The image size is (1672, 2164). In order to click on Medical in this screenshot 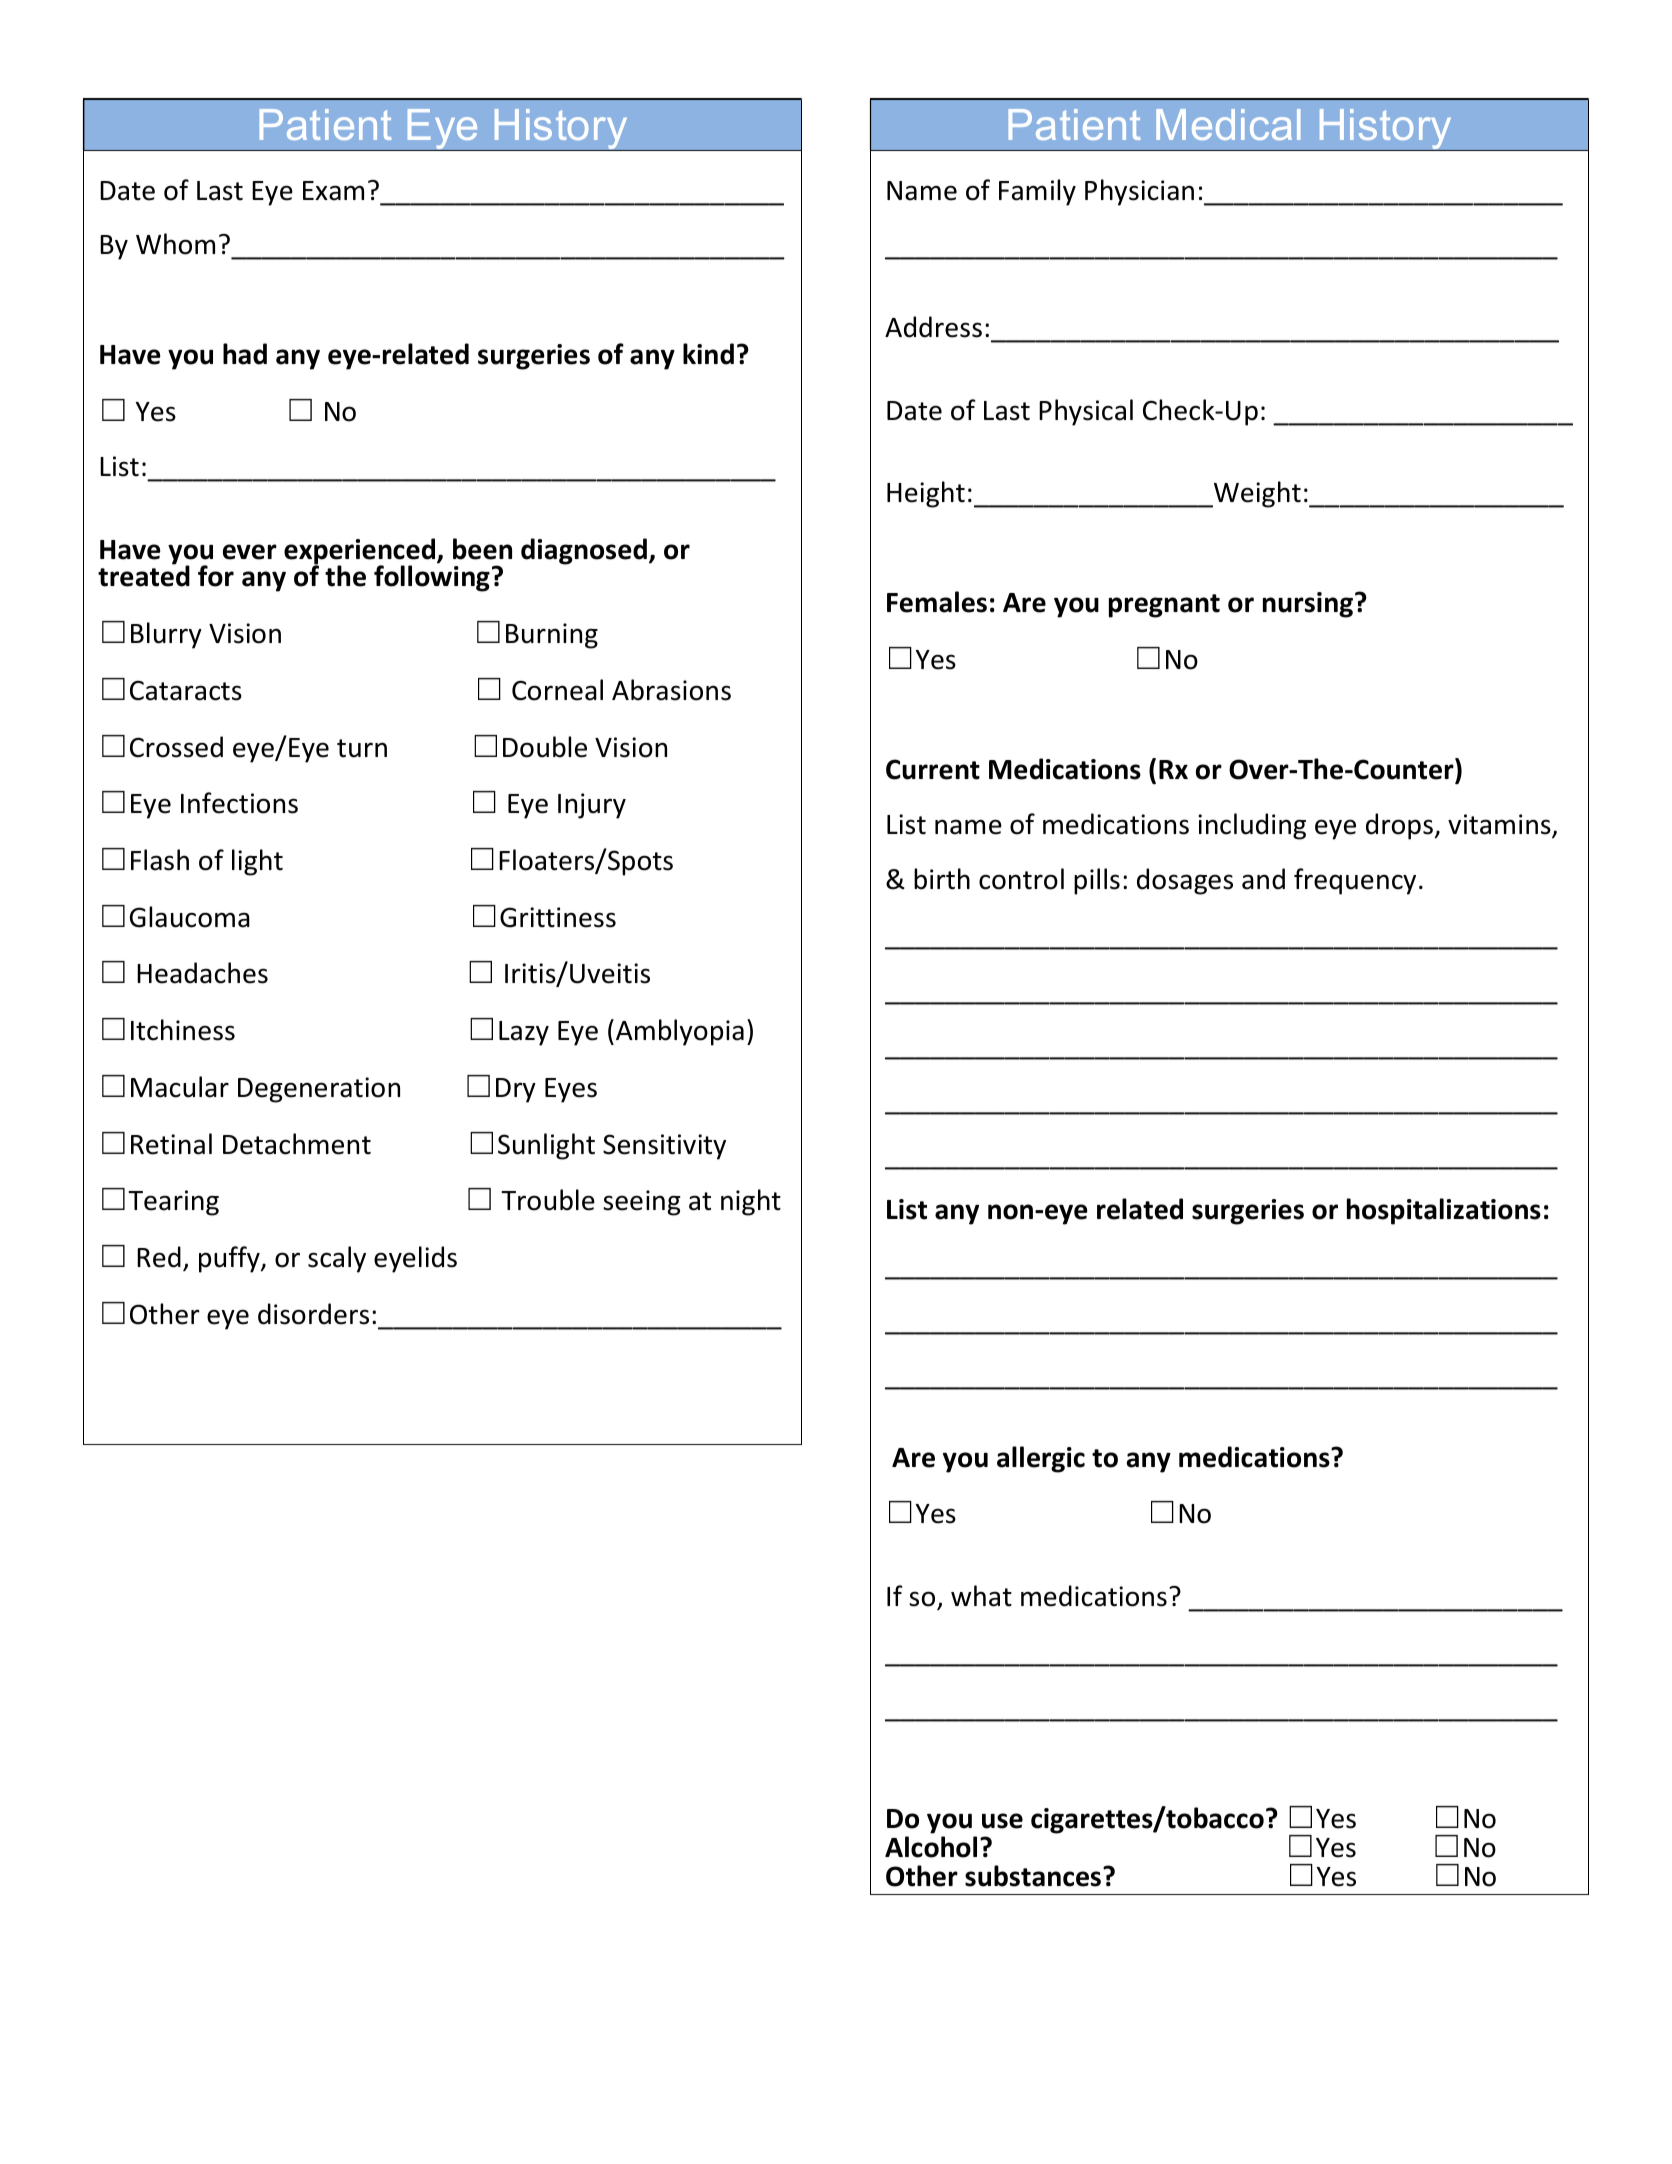, I will do `click(1228, 124)`.
